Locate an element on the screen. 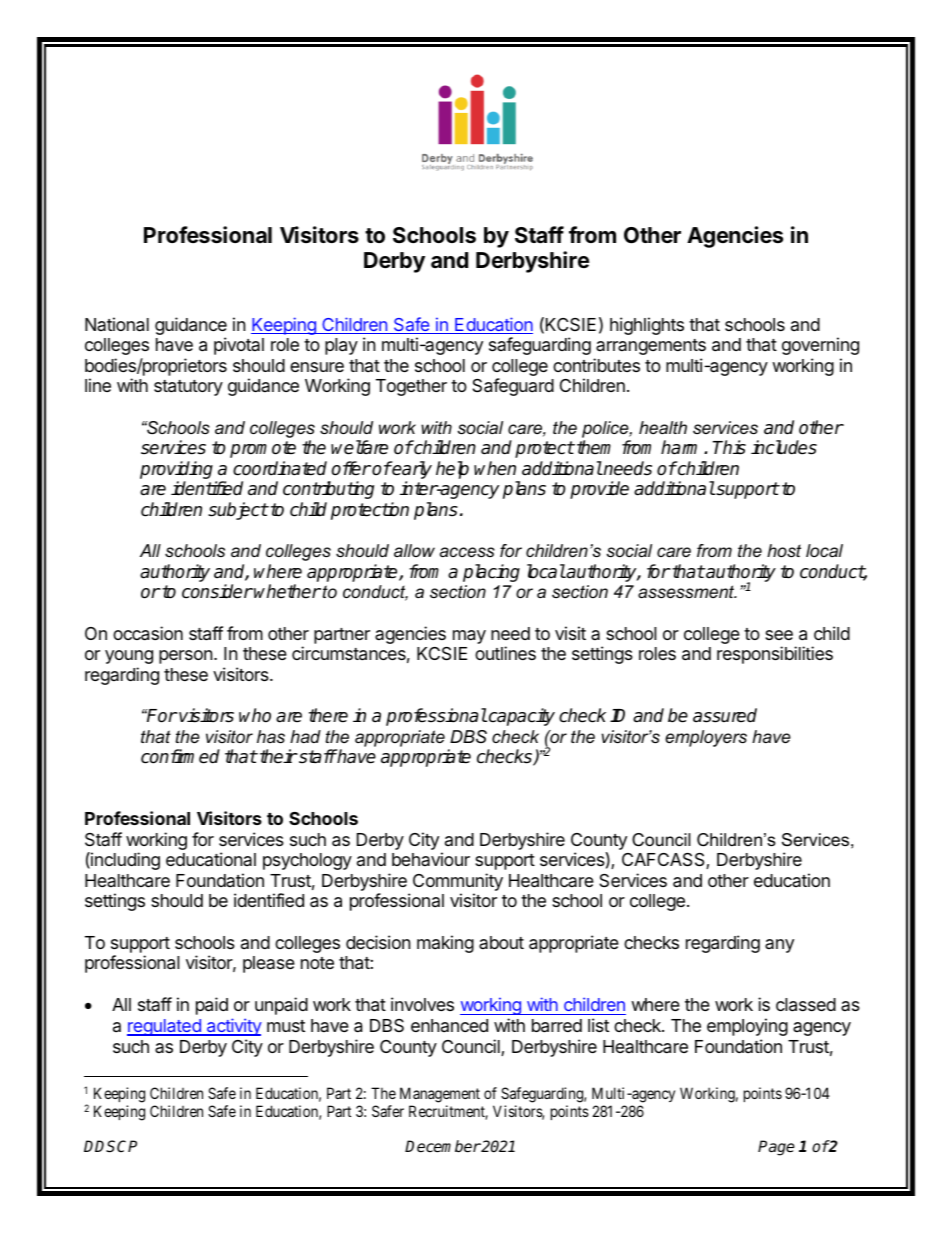 The height and width of the screenshot is (1233, 952). there is located at coordinates (328, 715).
